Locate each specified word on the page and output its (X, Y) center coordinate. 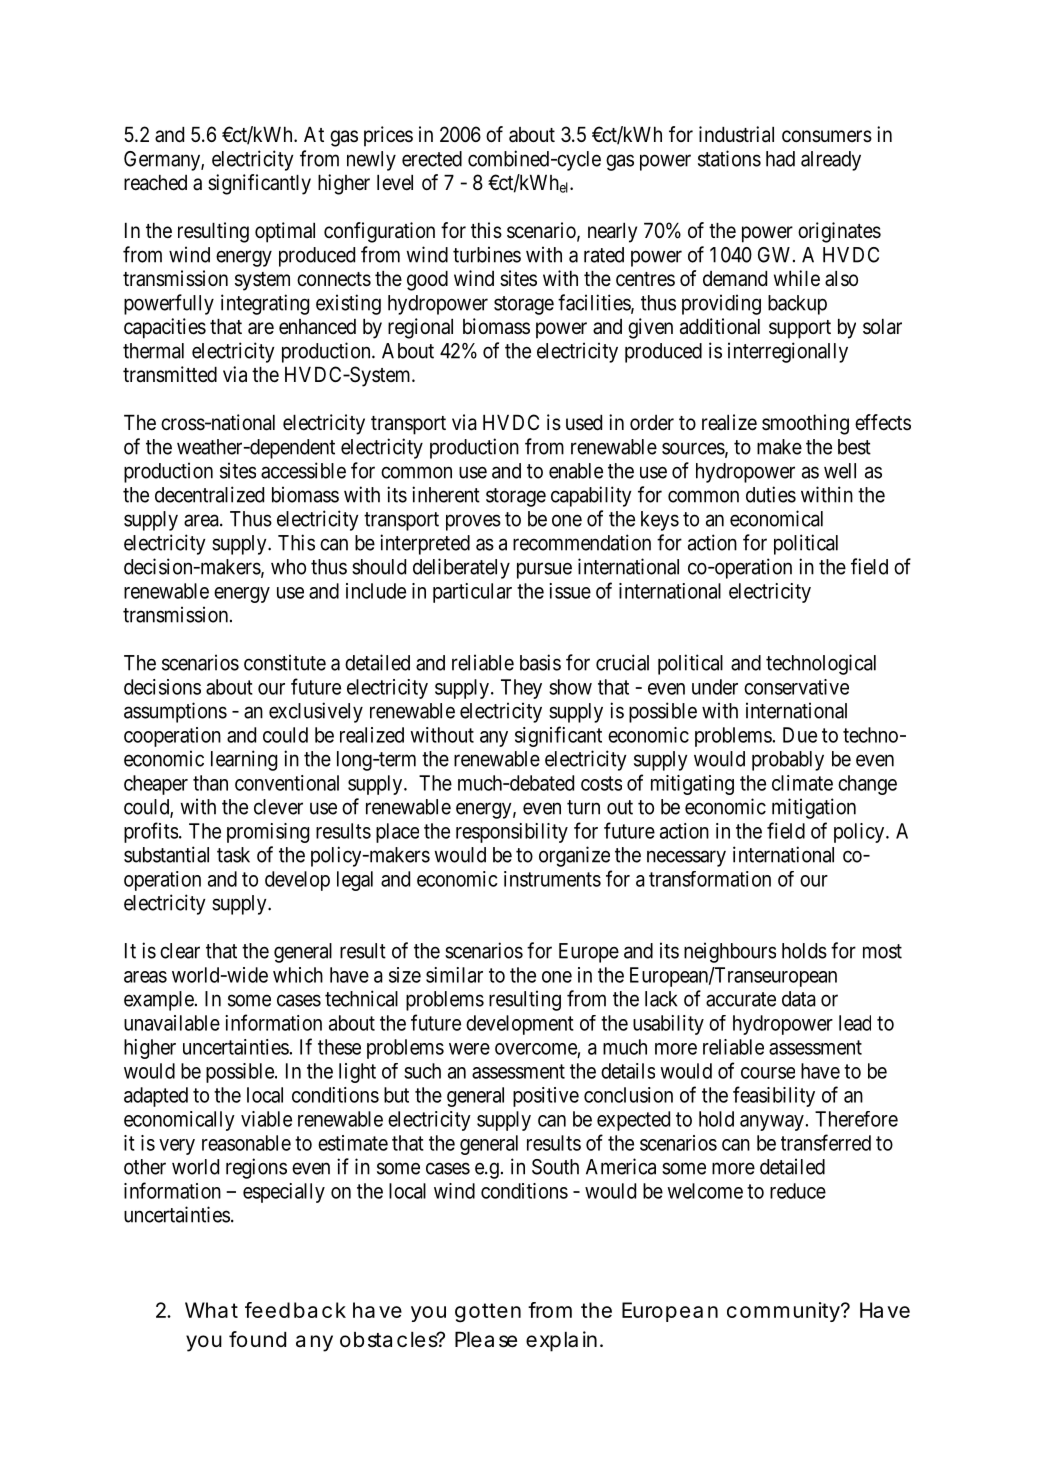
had (780, 159)
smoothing (805, 424)
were (469, 1049)
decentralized (209, 494)
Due (800, 735)
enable (576, 471)
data (799, 999)
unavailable (172, 1023)
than (210, 783)
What (211, 1310)
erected (432, 159)
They (521, 689)
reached (155, 183)
